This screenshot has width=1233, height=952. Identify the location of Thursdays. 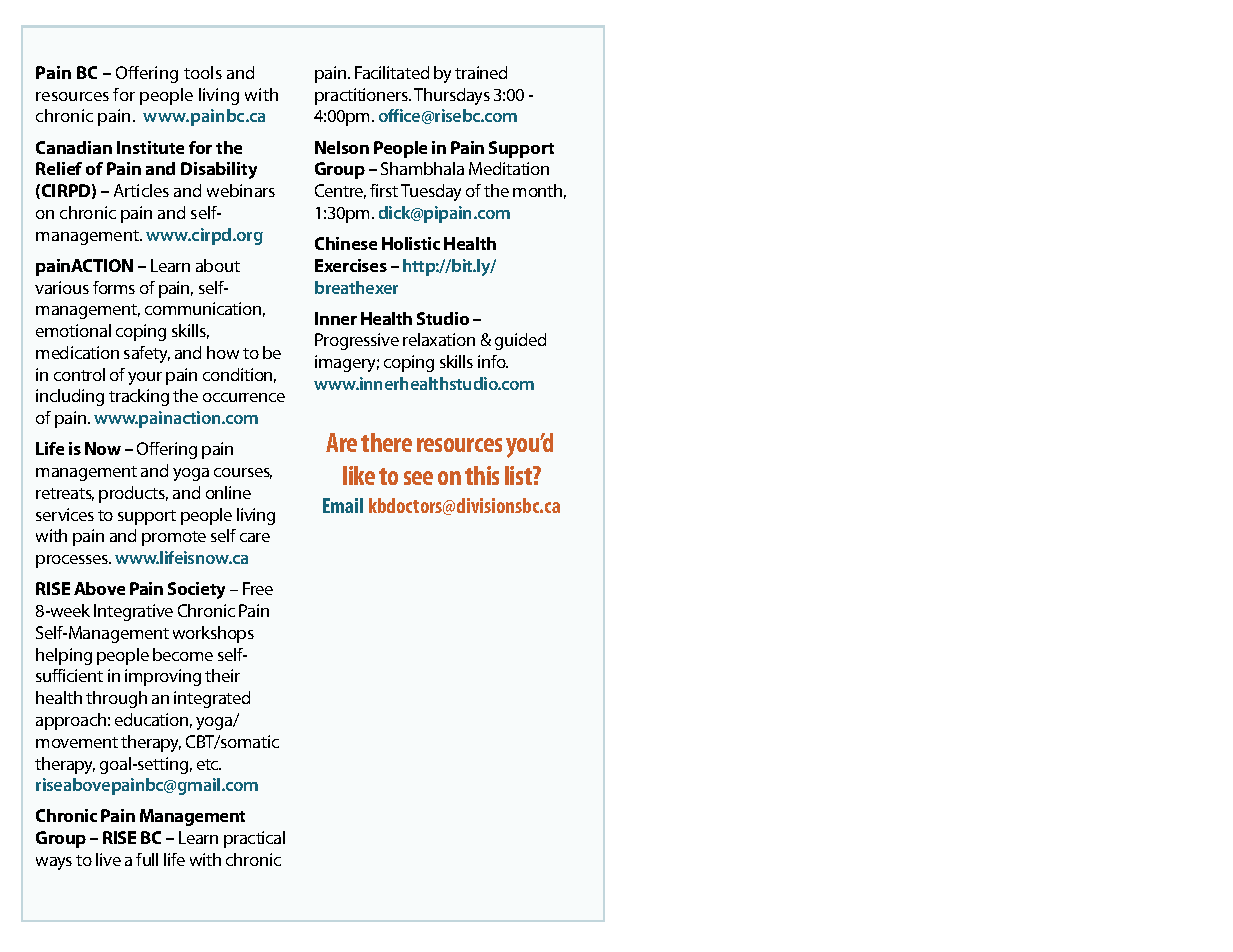
(452, 96).
